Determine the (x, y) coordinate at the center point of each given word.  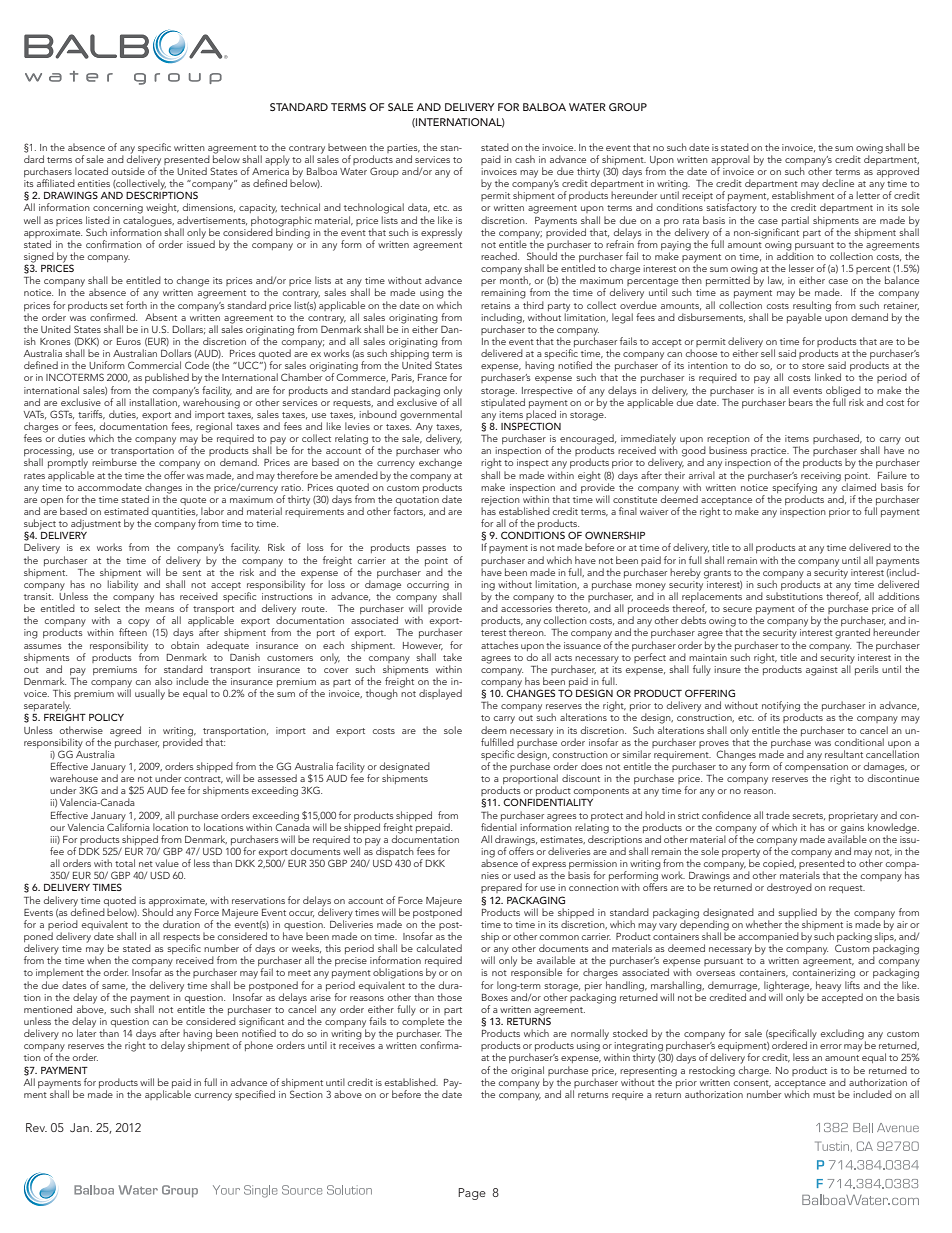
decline (838, 183)
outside (128, 171)
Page (472, 1194)
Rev (36, 1127)
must (824, 1095)
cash (525, 159)
